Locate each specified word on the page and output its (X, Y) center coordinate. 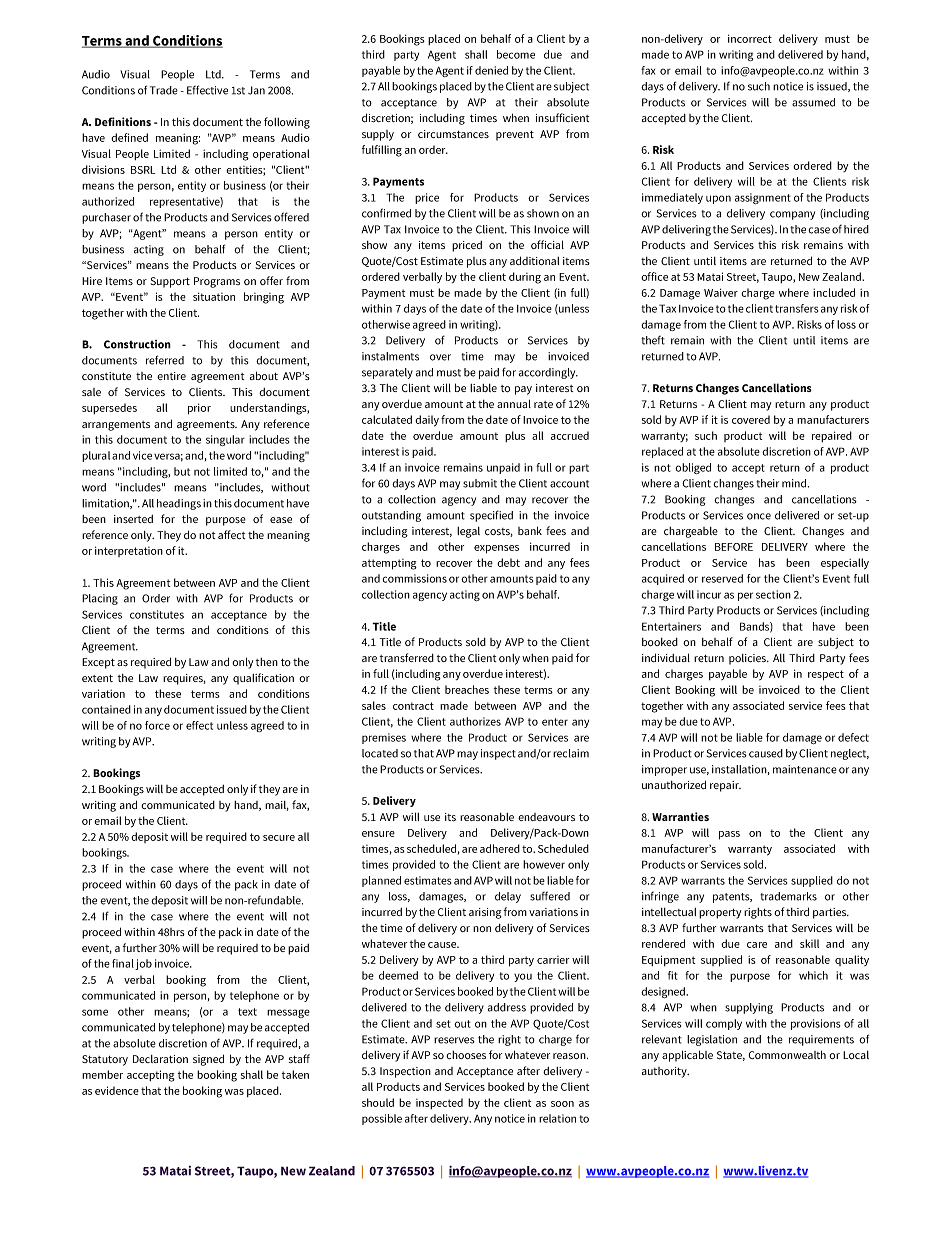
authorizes (475, 721)
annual (514, 403)
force (157, 725)
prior (199, 409)
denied (491, 70)
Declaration (160, 1059)
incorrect (750, 38)
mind (795, 483)
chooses (466, 1055)
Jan (256, 90)
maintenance (805, 769)
